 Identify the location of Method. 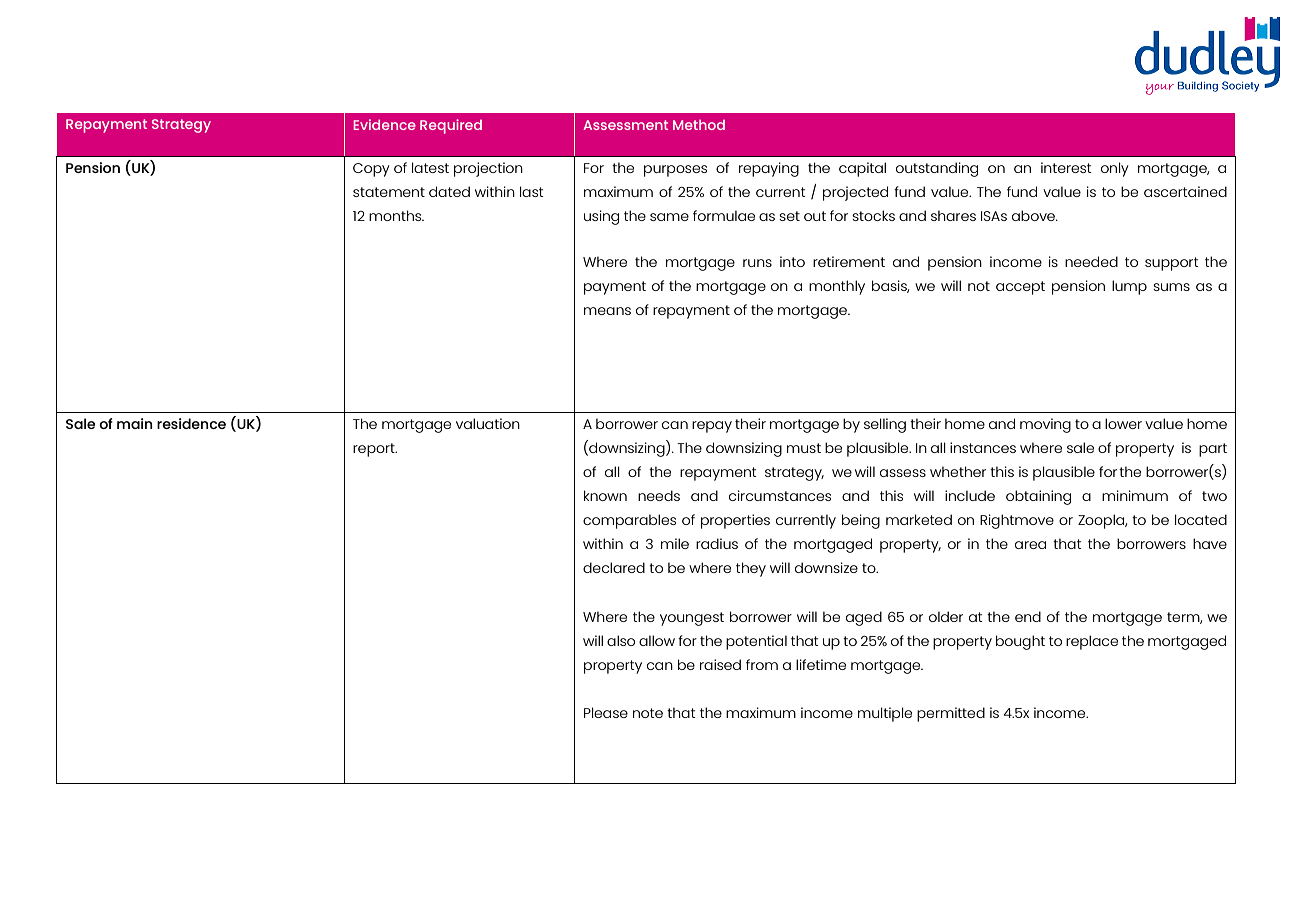
(699, 125).
